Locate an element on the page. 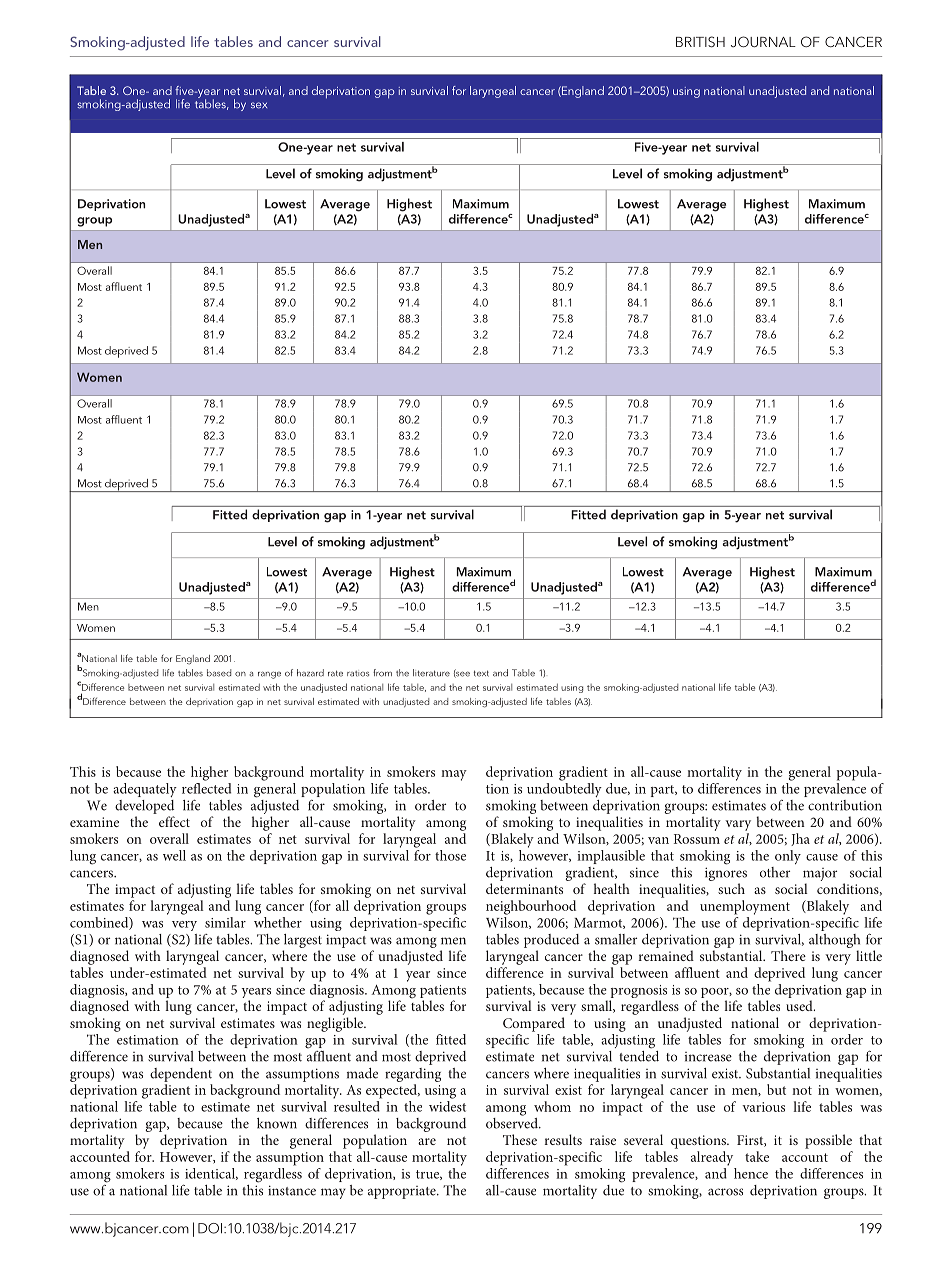  BRITISH is located at coordinates (700, 42).
